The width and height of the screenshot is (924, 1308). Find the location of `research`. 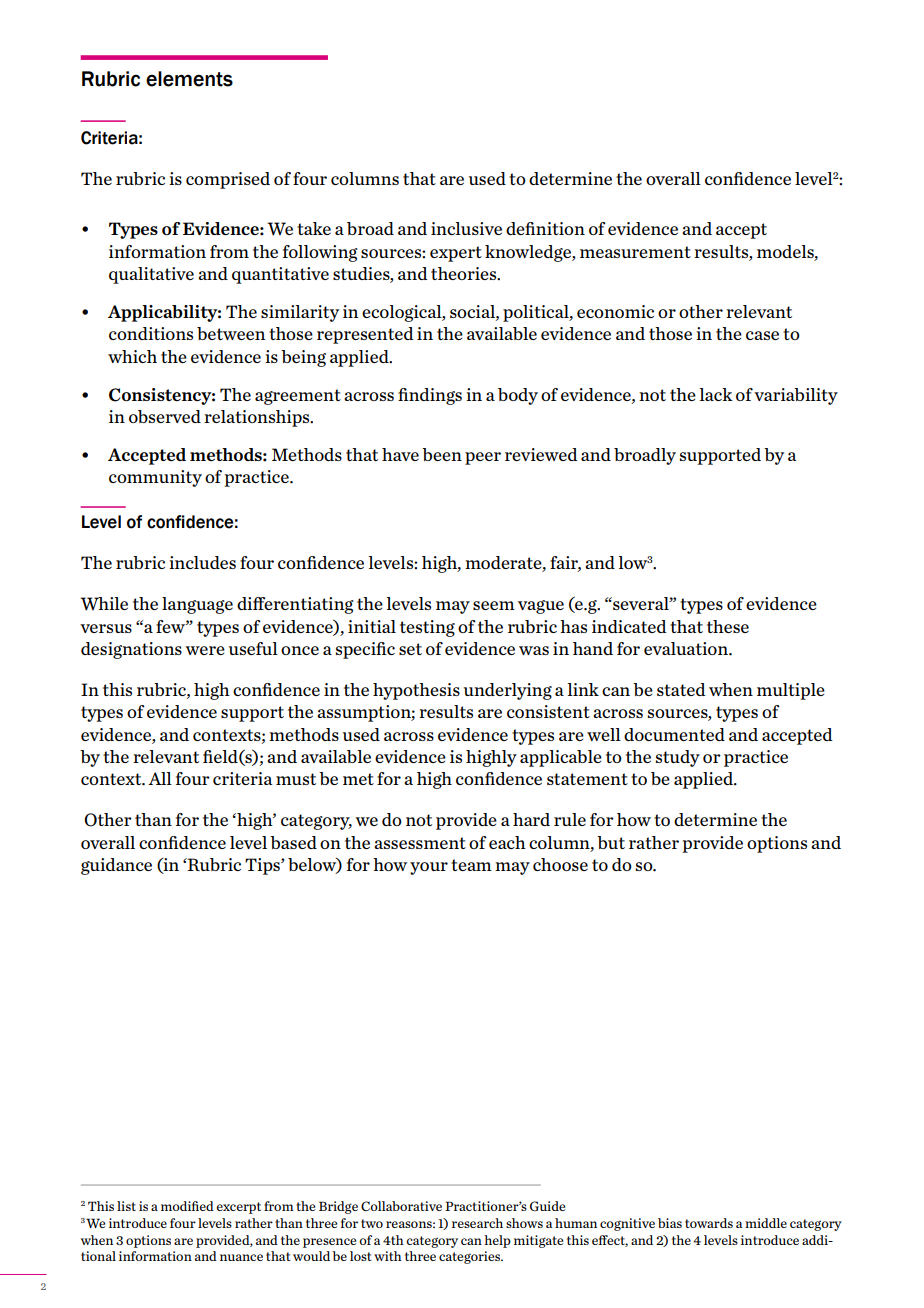

research is located at coordinates (477, 1223).
